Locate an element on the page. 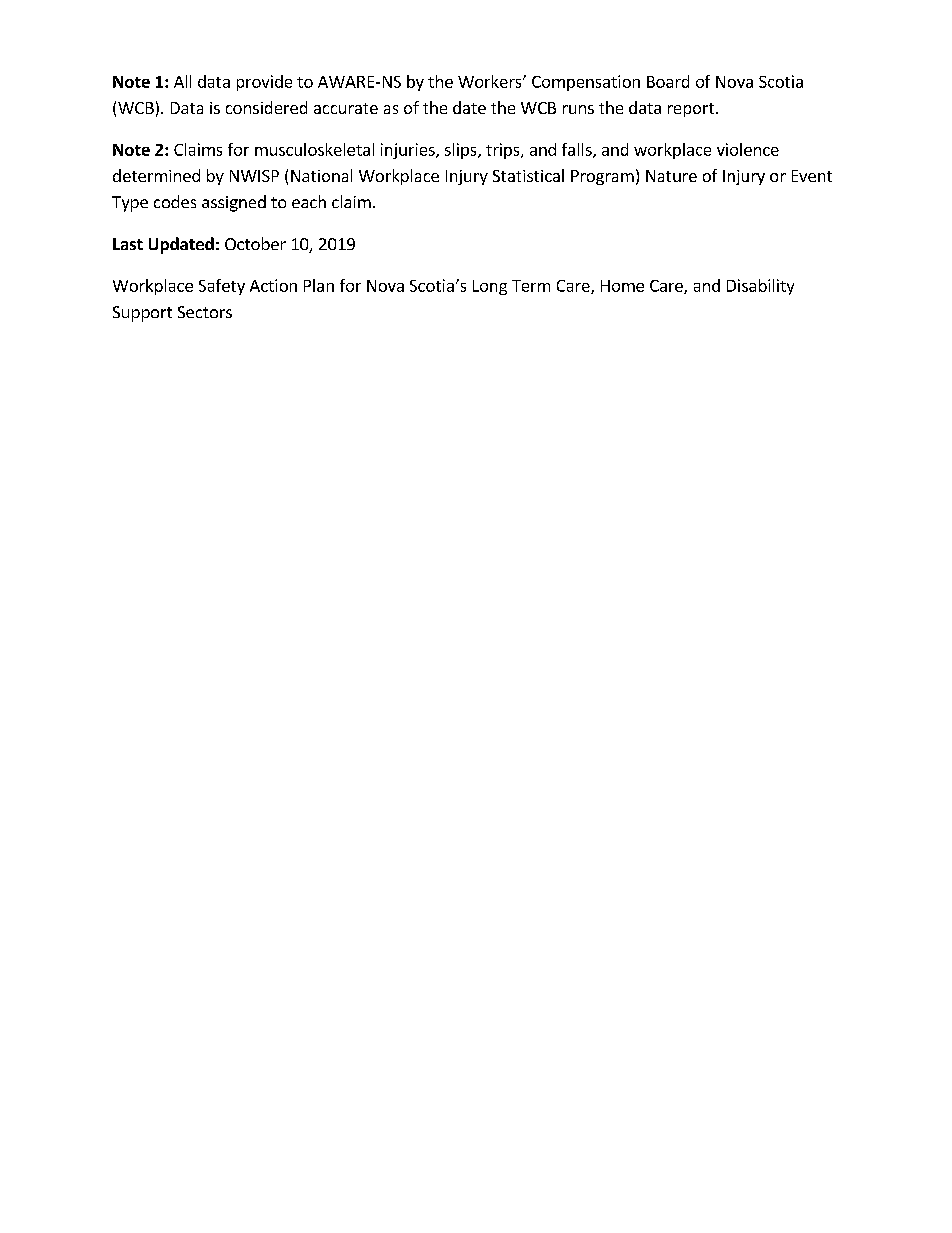 The image size is (952, 1233). Sectors is located at coordinates (205, 312).
